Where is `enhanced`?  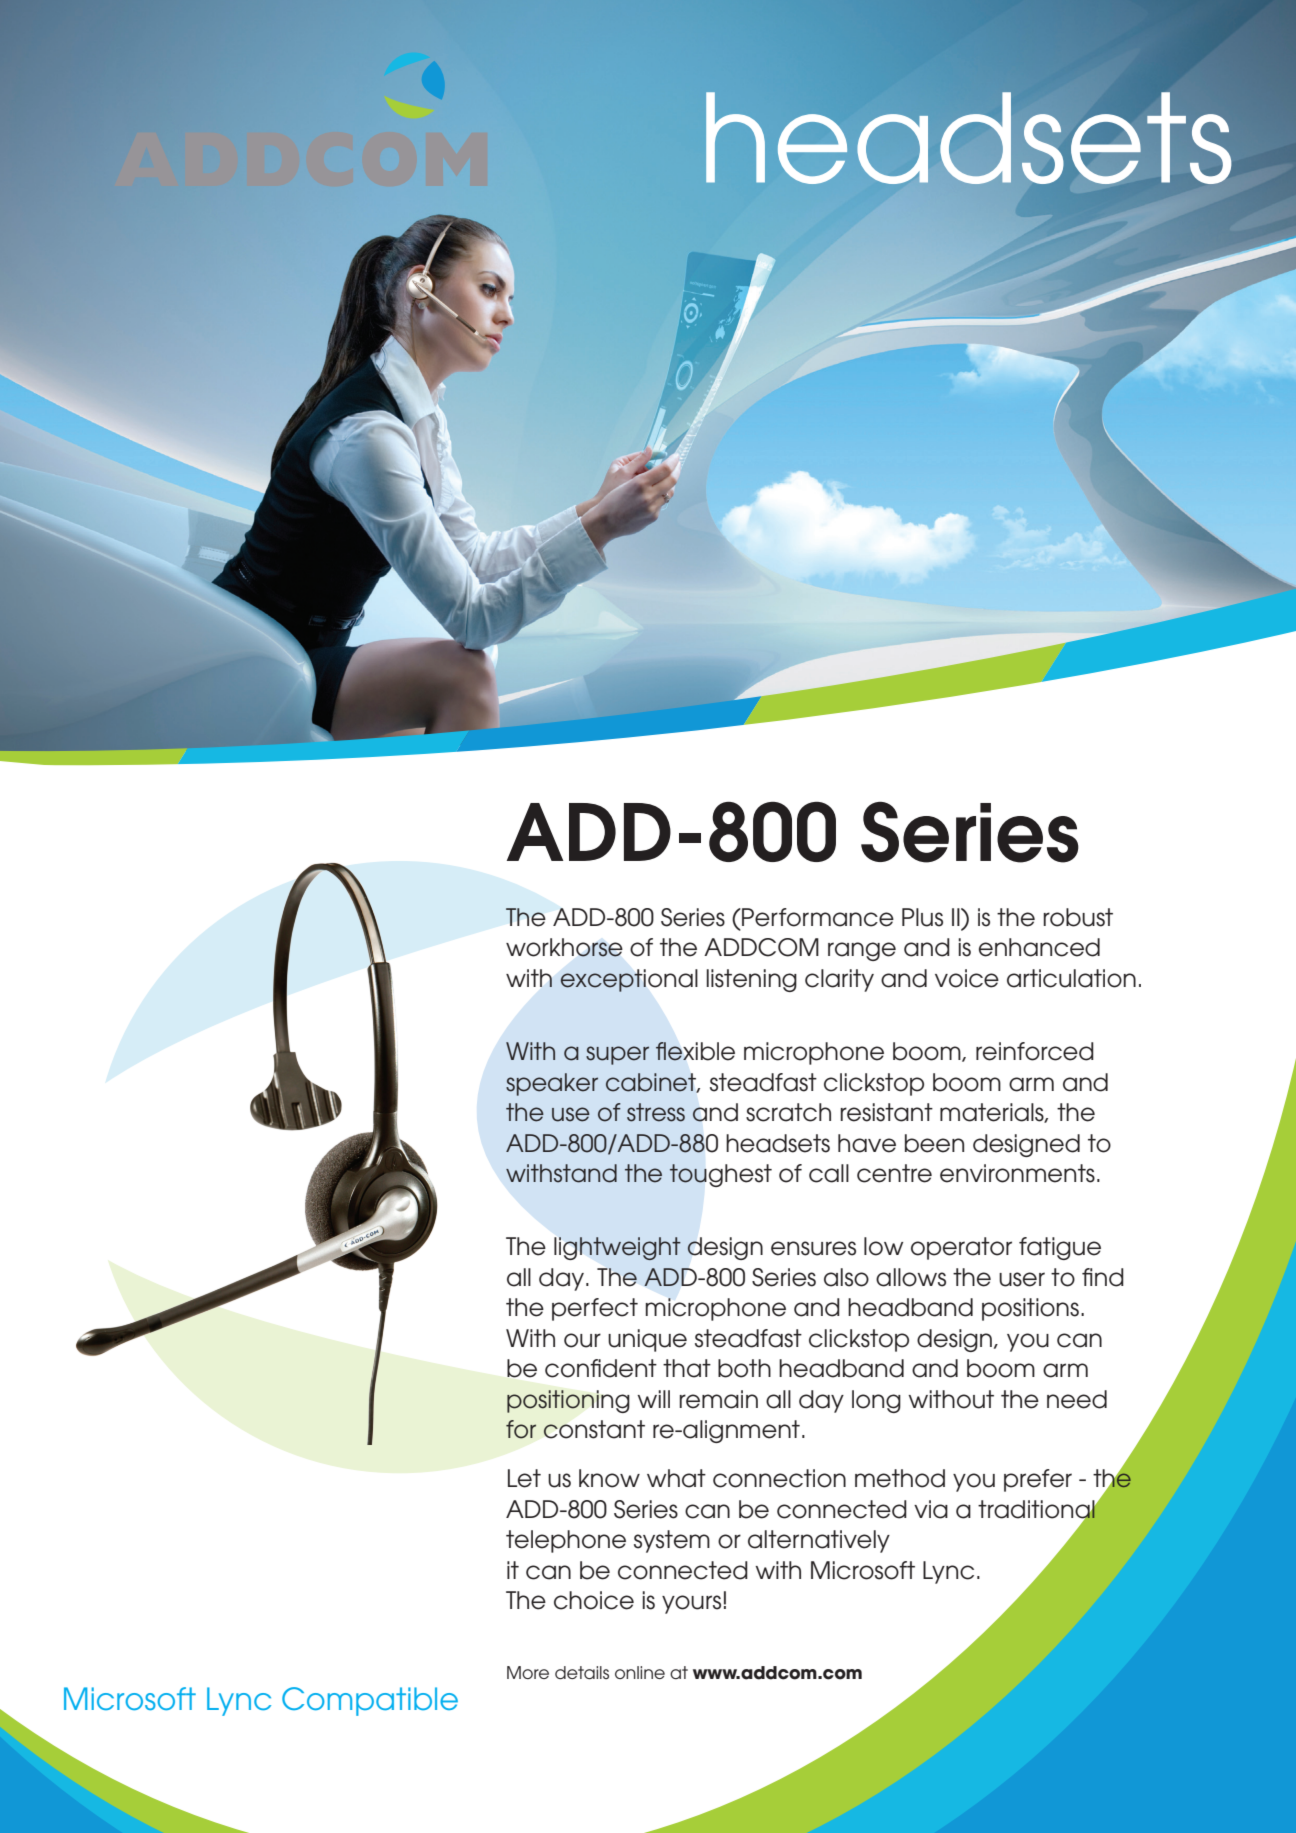 enhanced is located at coordinates (1039, 947).
